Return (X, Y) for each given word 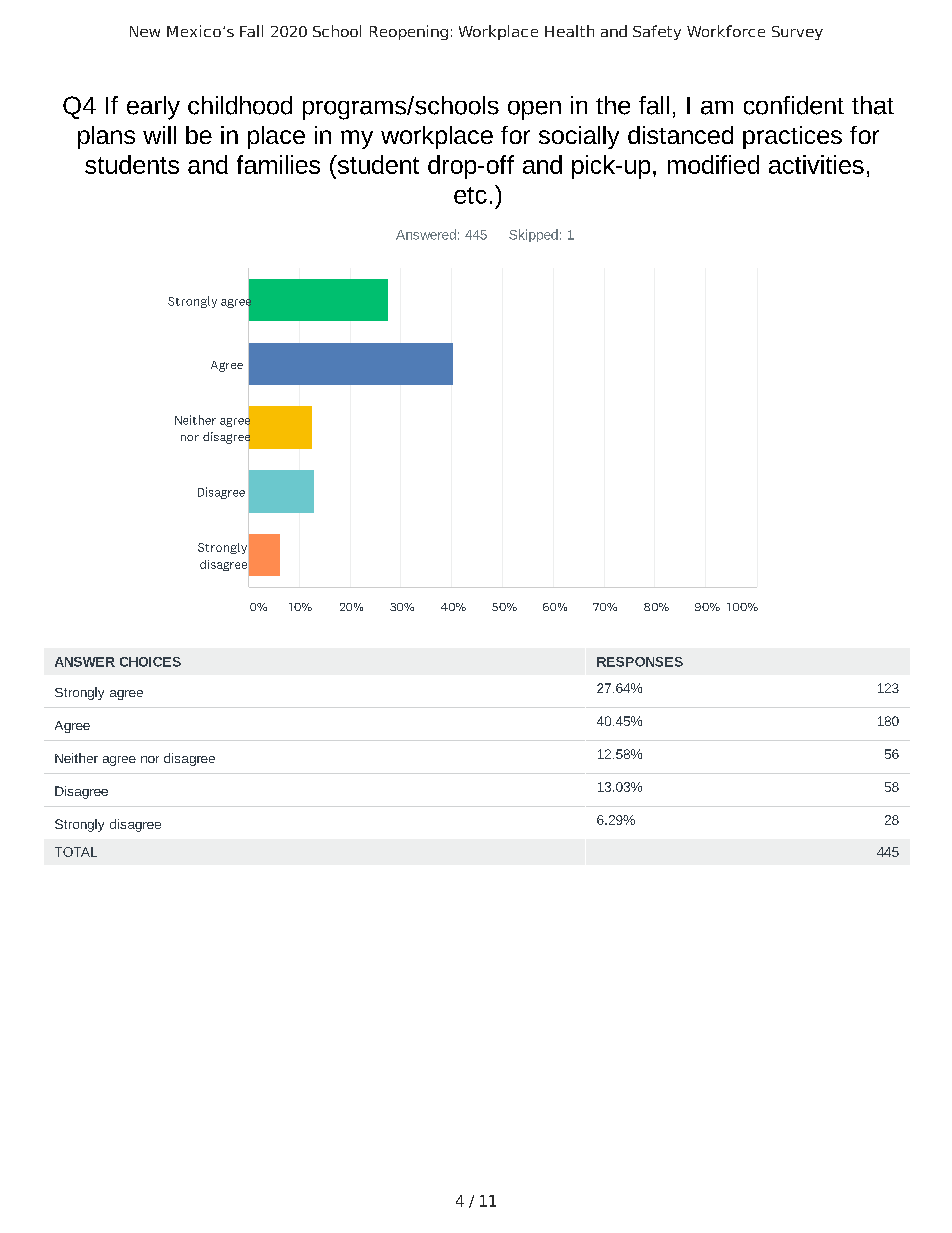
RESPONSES (640, 662)
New (145, 31)
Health (569, 31)
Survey (797, 33)
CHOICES (150, 662)
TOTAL (76, 852)
